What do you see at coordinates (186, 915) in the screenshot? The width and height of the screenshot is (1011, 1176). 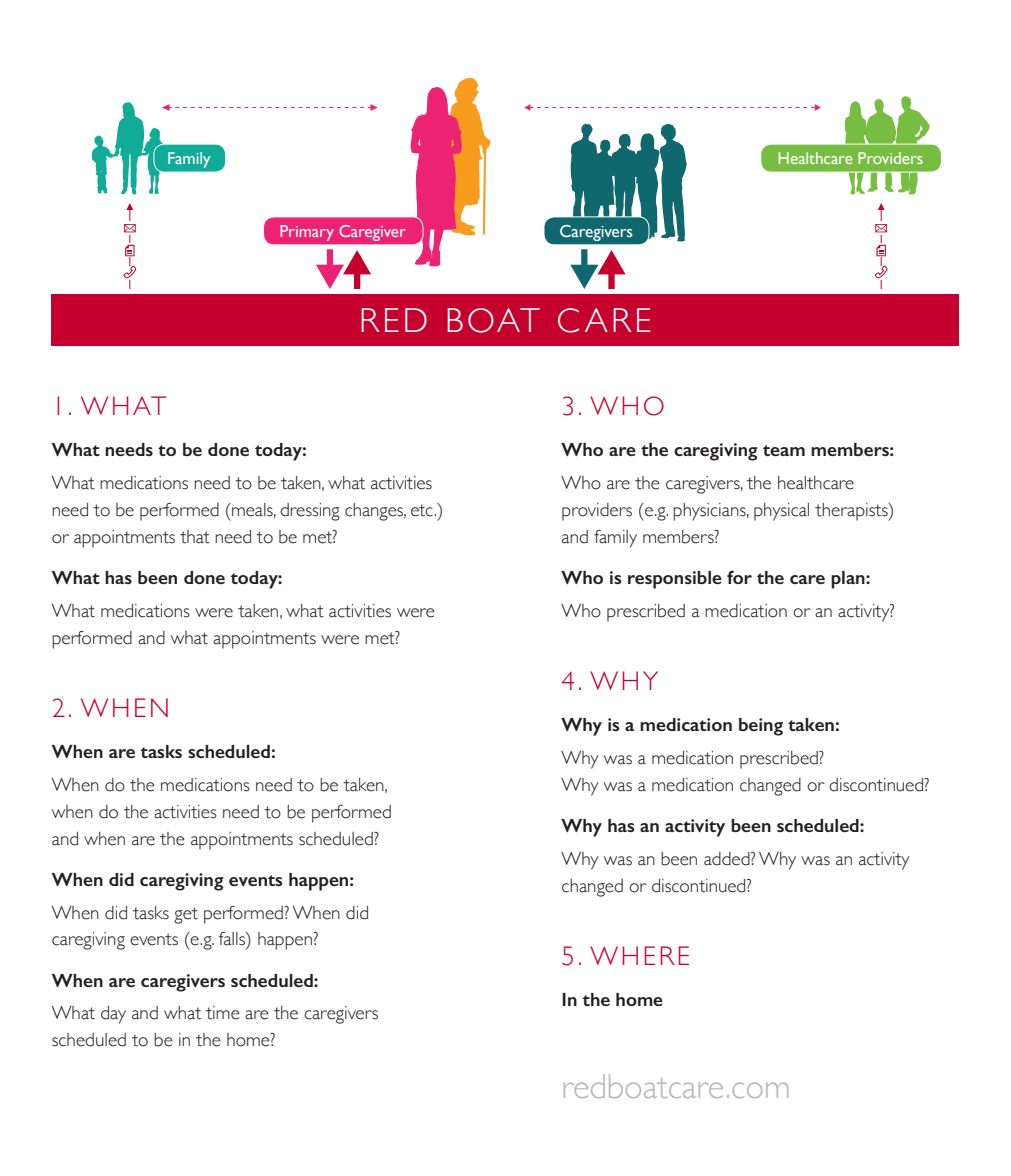 I see `get` at bounding box center [186, 915].
